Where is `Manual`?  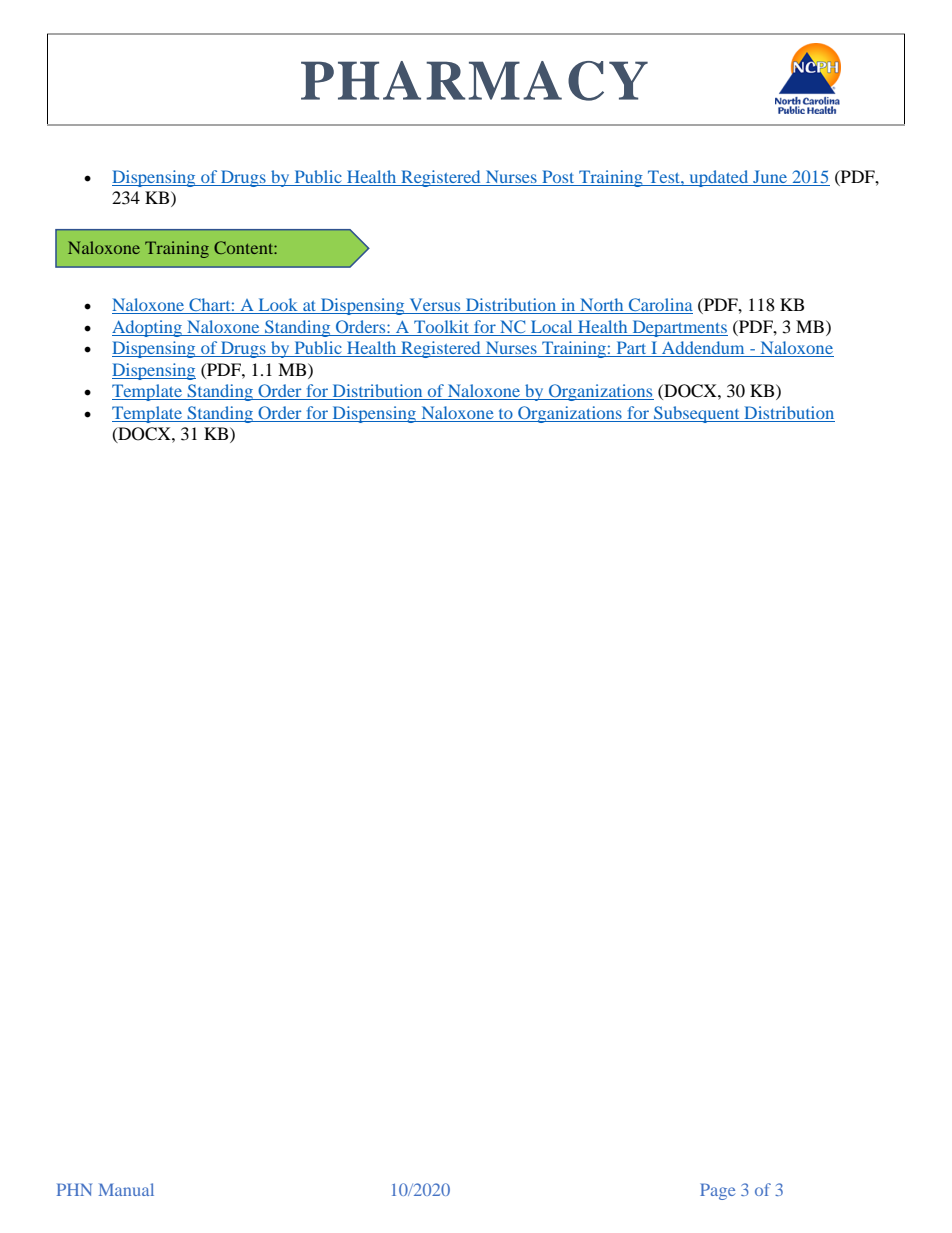 Manual is located at coordinates (126, 1189).
